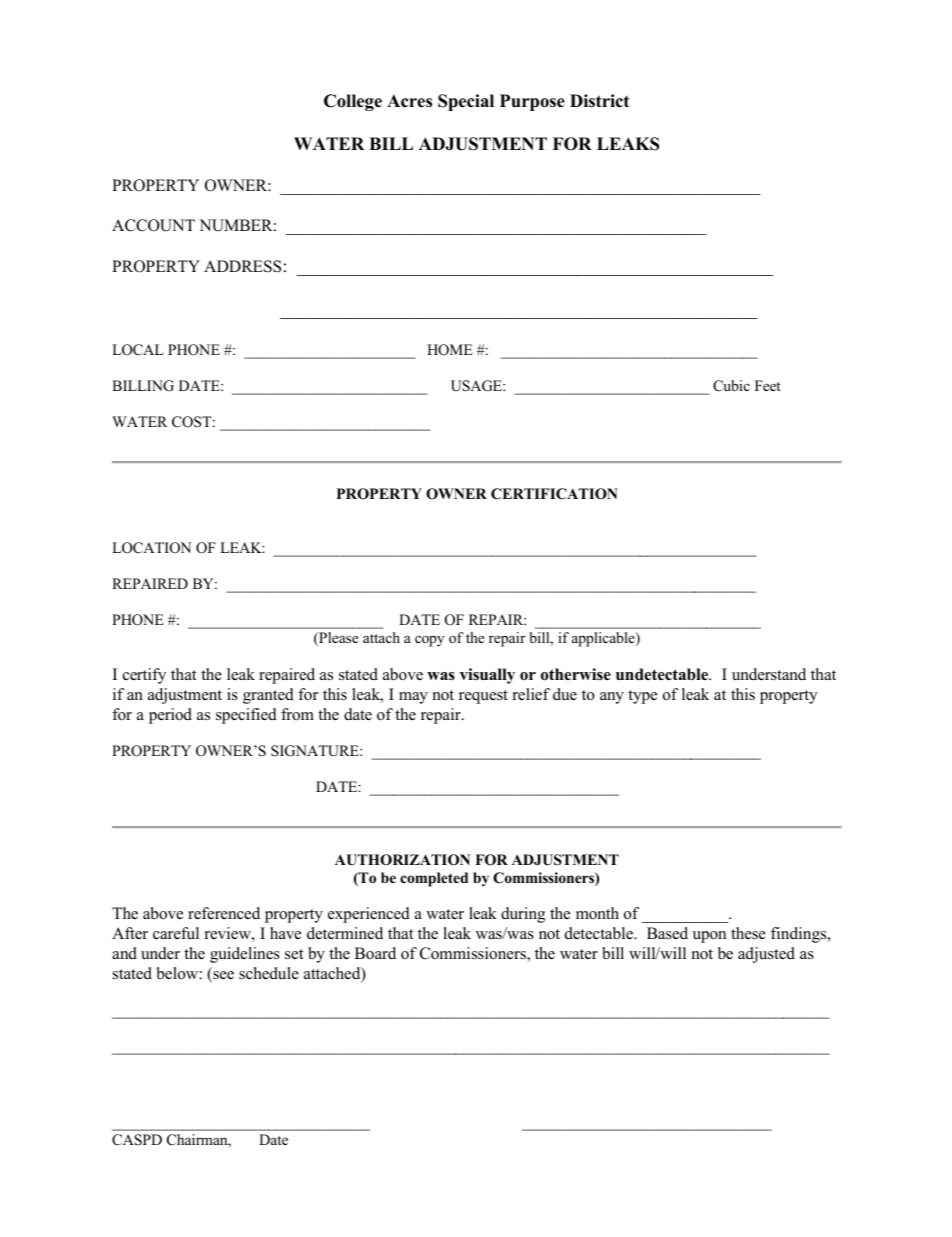 Image resolution: width=952 pixels, height=1237 pixels. What do you see at coordinates (450, 350) in the document?
I see `HOME` at bounding box center [450, 350].
